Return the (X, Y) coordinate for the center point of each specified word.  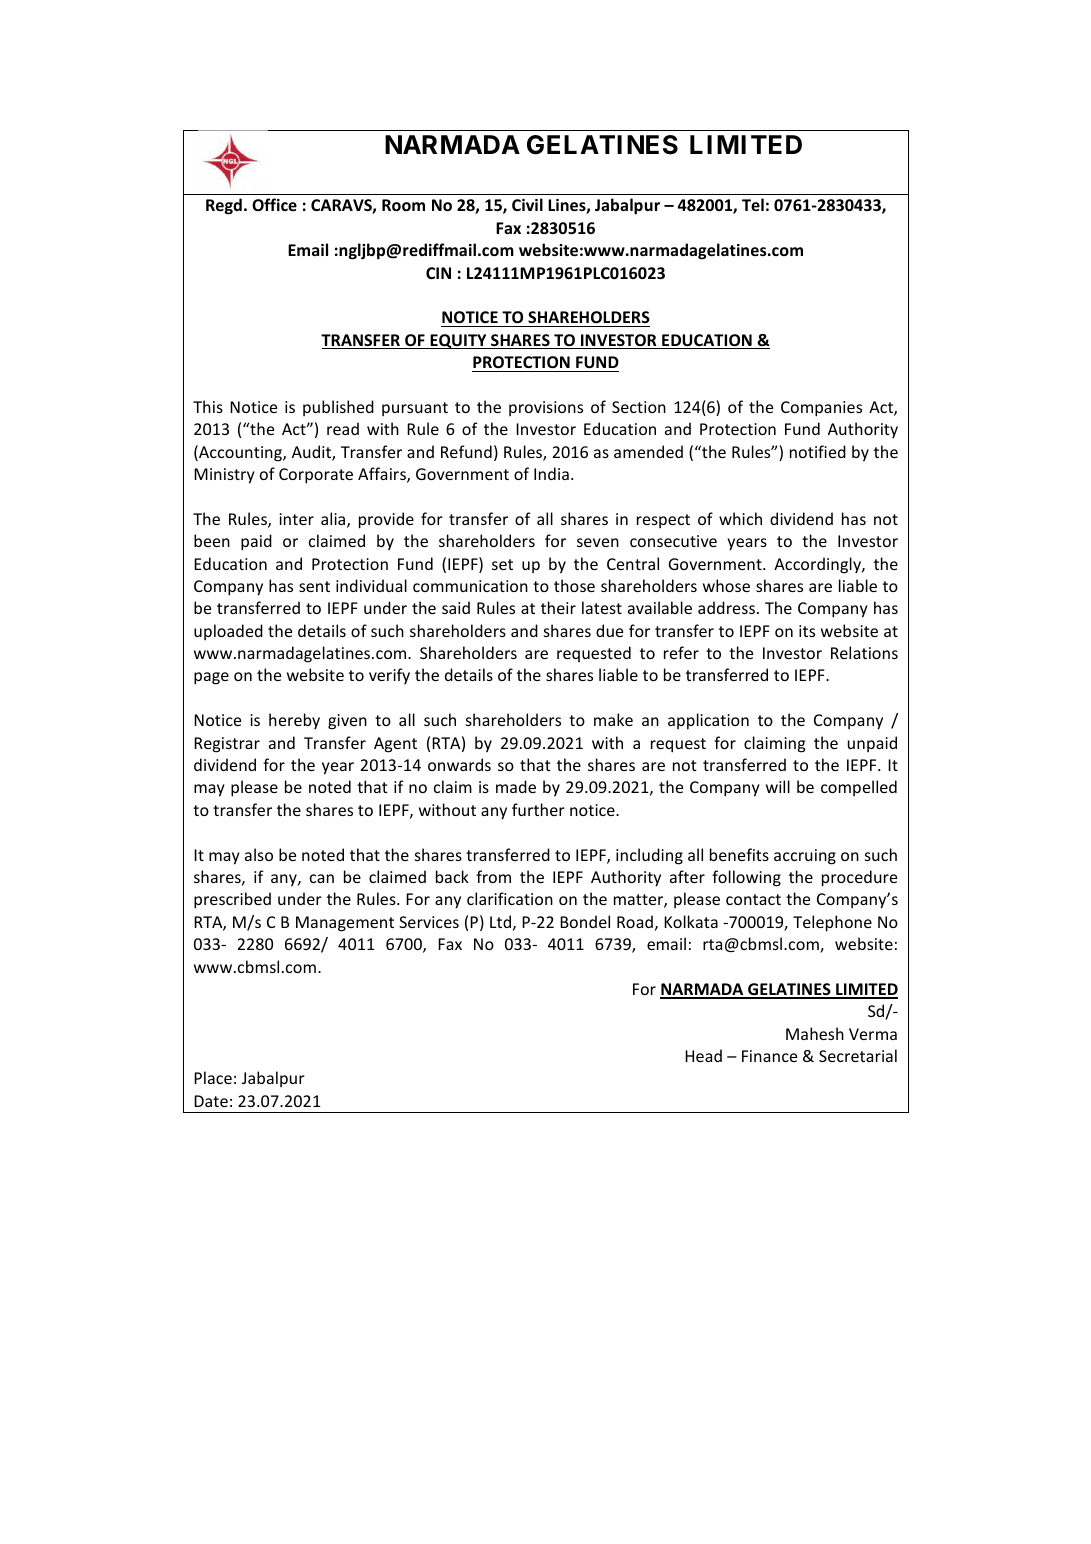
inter (296, 519)
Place (213, 1077)
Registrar (227, 745)
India (551, 473)
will (778, 786)
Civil (527, 204)
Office (274, 204)
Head (703, 1055)
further (538, 809)
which (740, 518)
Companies (821, 409)
